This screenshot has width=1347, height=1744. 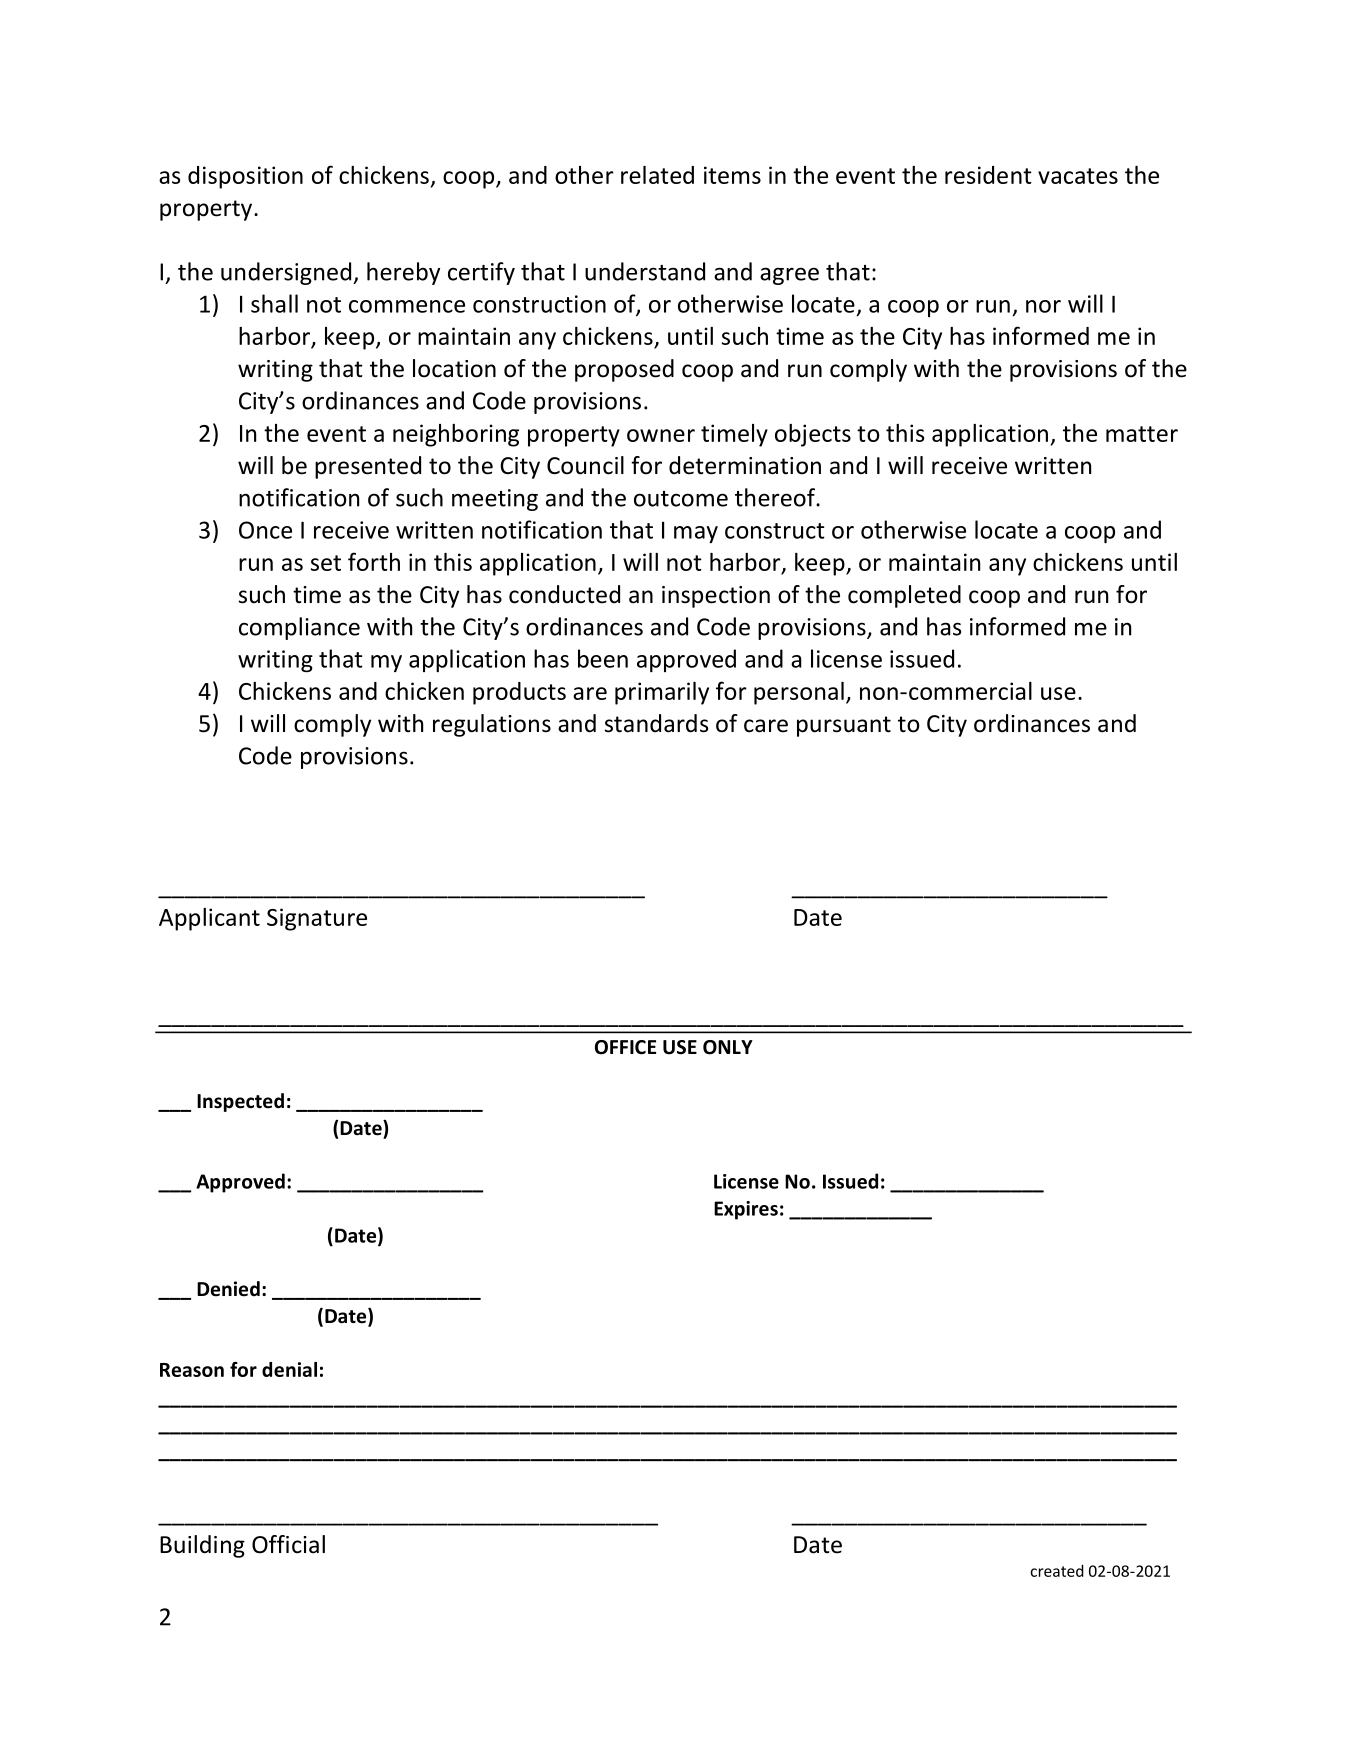 What do you see at coordinates (657, 723) in the screenshot?
I see `standards` at bounding box center [657, 723].
